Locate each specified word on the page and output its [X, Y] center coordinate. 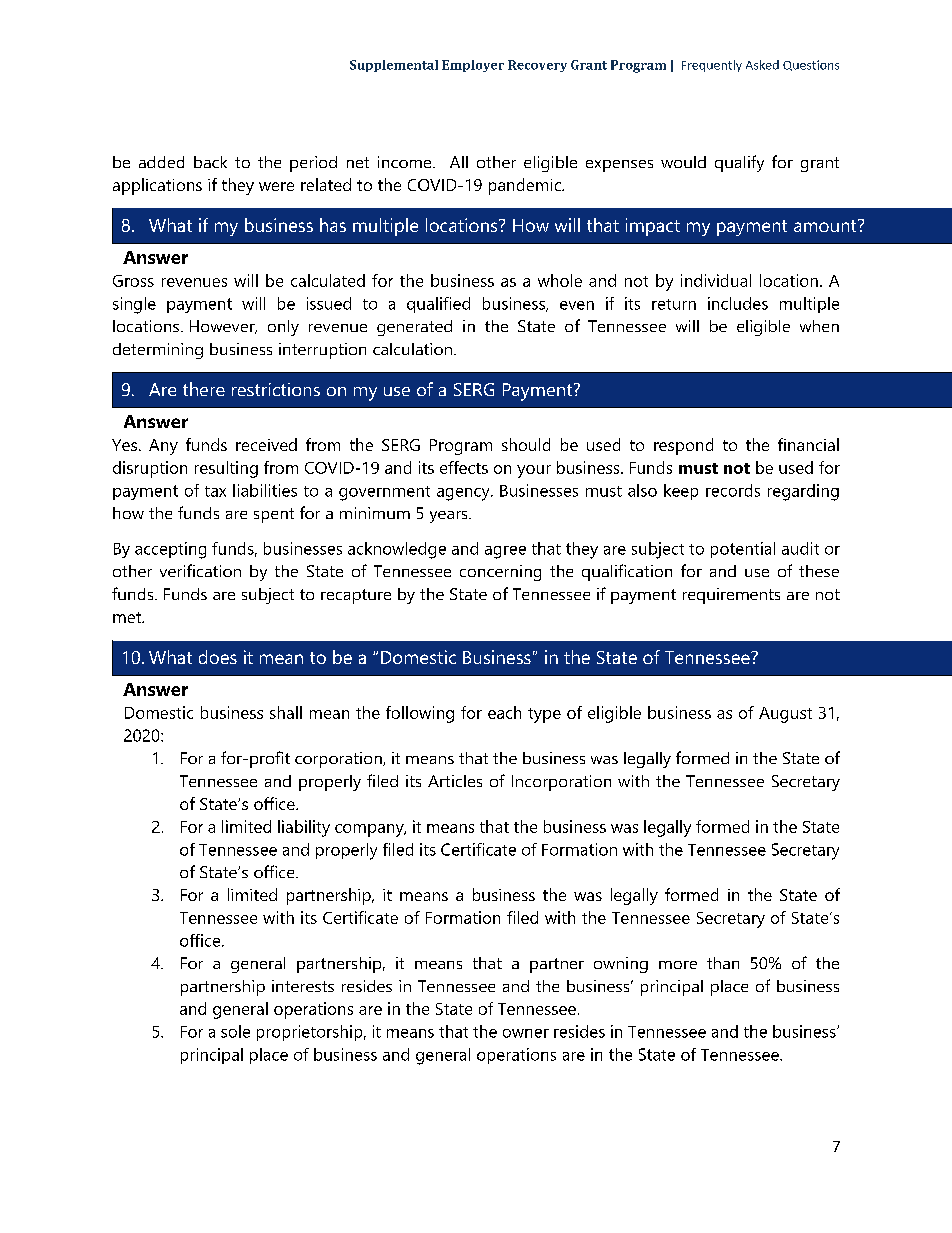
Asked [762, 65]
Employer [473, 66]
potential [743, 550]
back [210, 162]
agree [505, 552]
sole [235, 1031]
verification [200, 570]
